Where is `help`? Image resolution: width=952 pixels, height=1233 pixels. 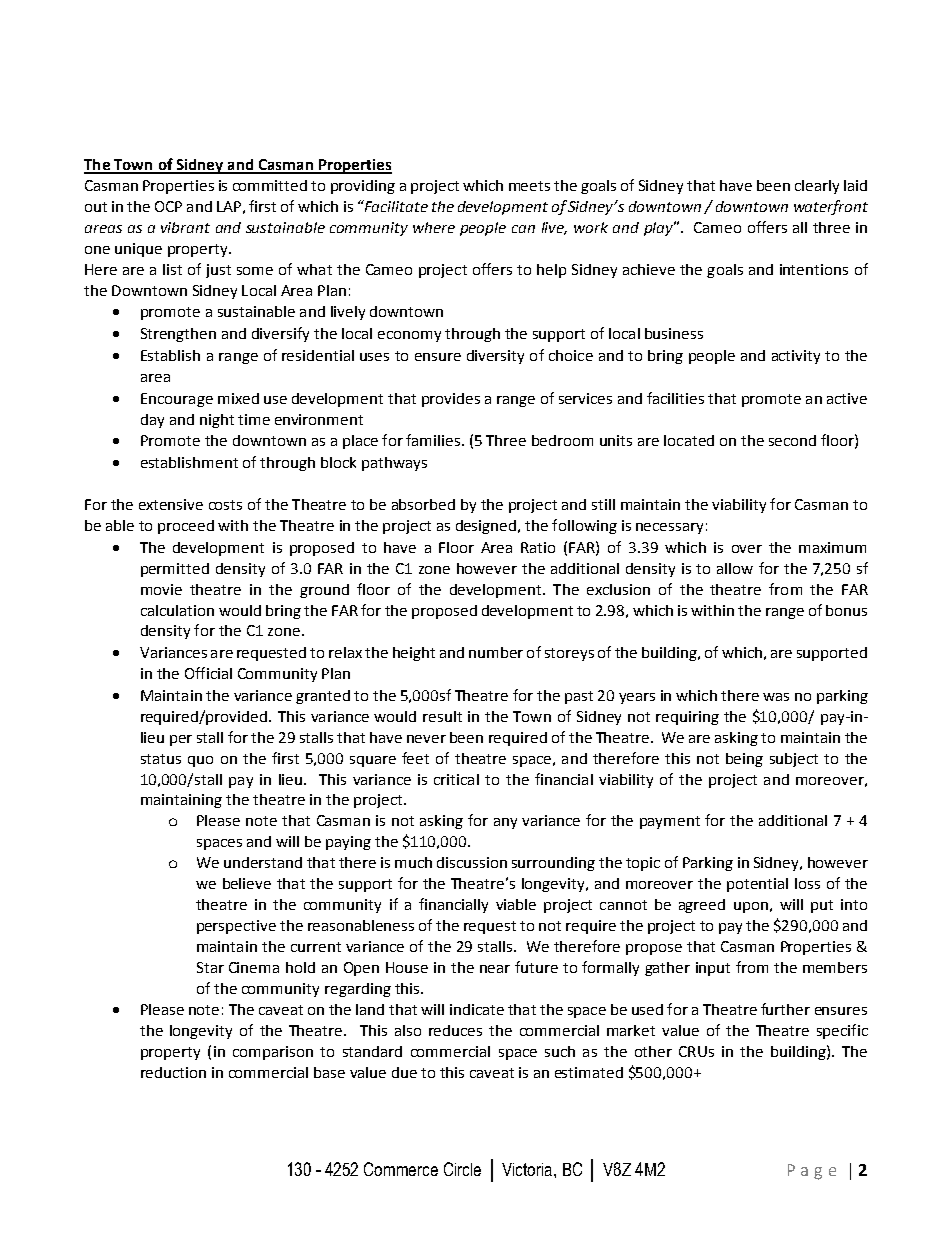 help is located at coordinates (551, 271).
